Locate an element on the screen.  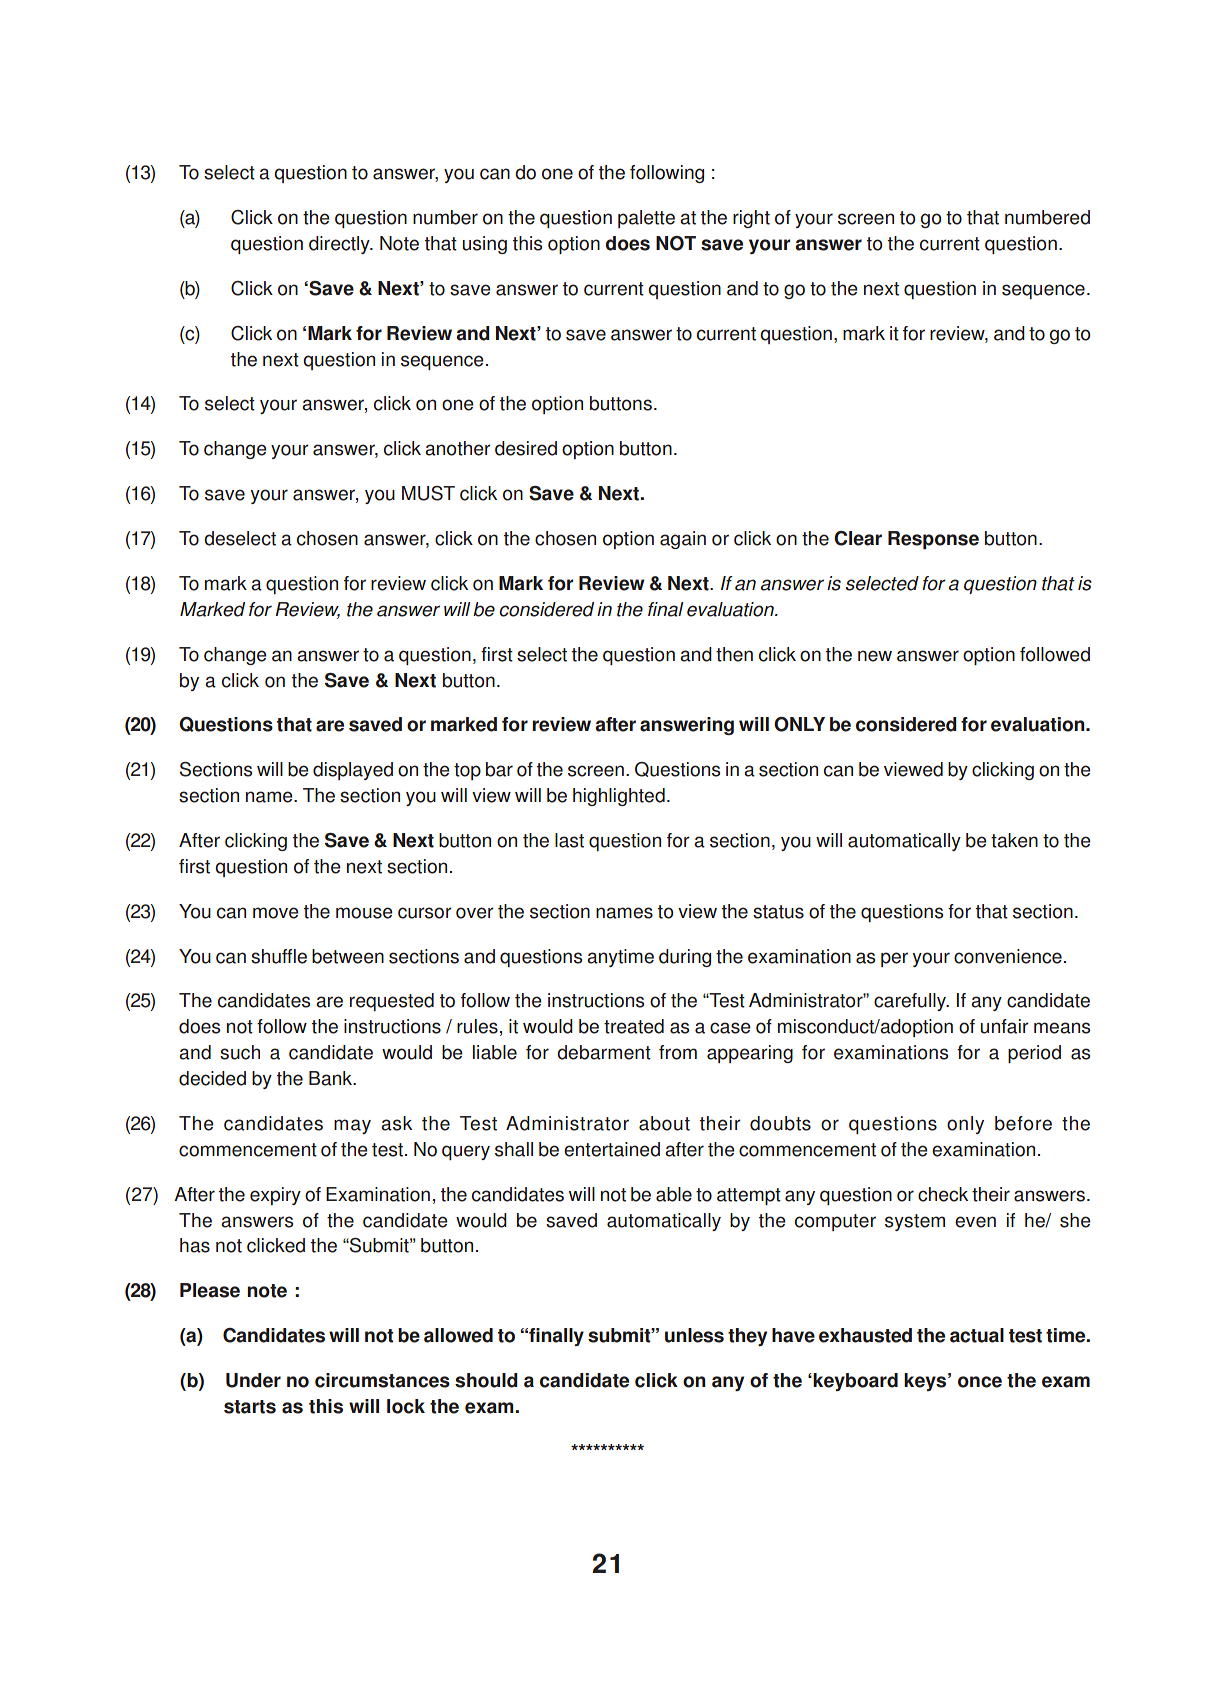
then is located at coordinates (734, 654).
